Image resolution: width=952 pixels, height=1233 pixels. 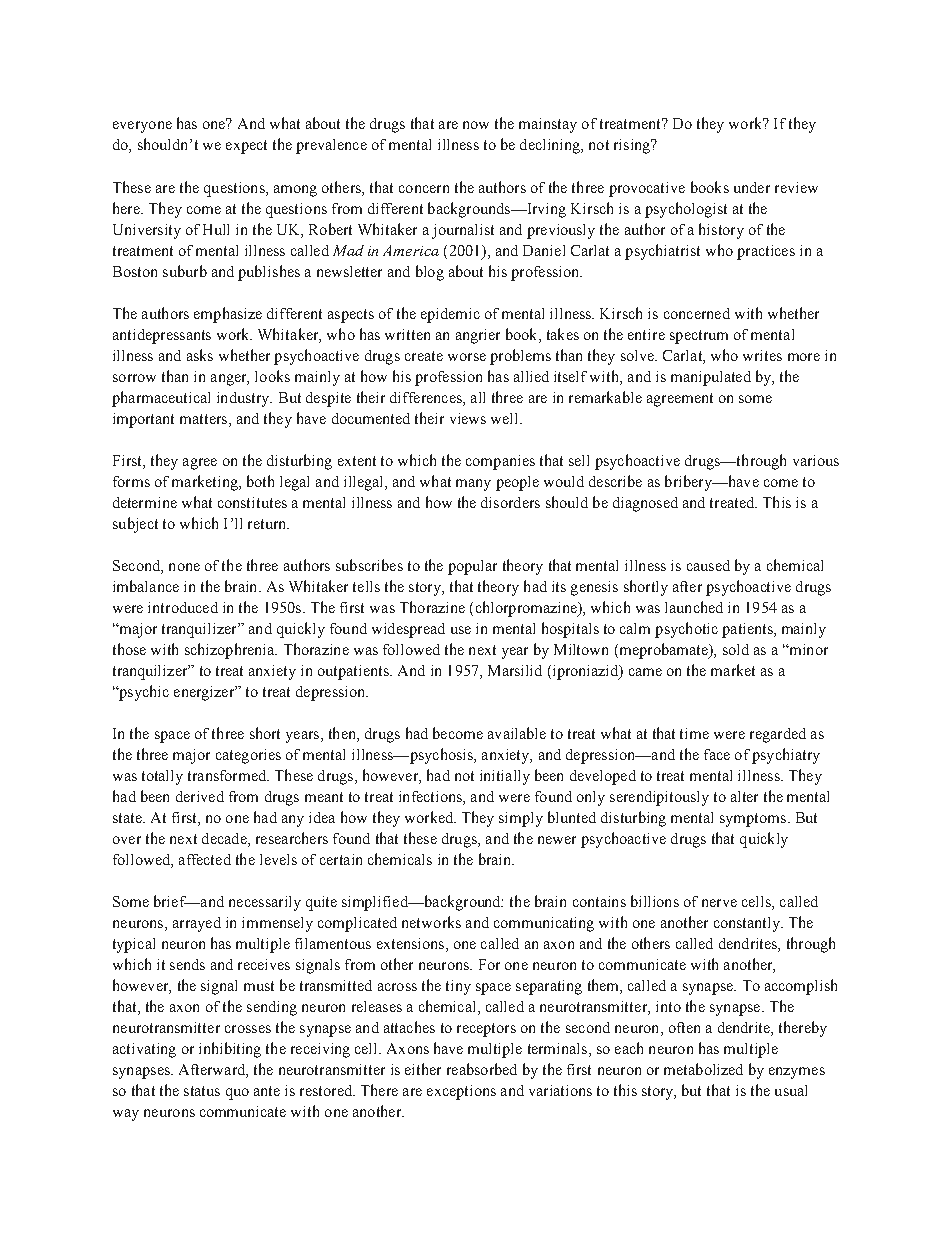 What do you see at coordinates (505, 777) in the screenshot?
I see `initially` at bounding box center [505, 777].
